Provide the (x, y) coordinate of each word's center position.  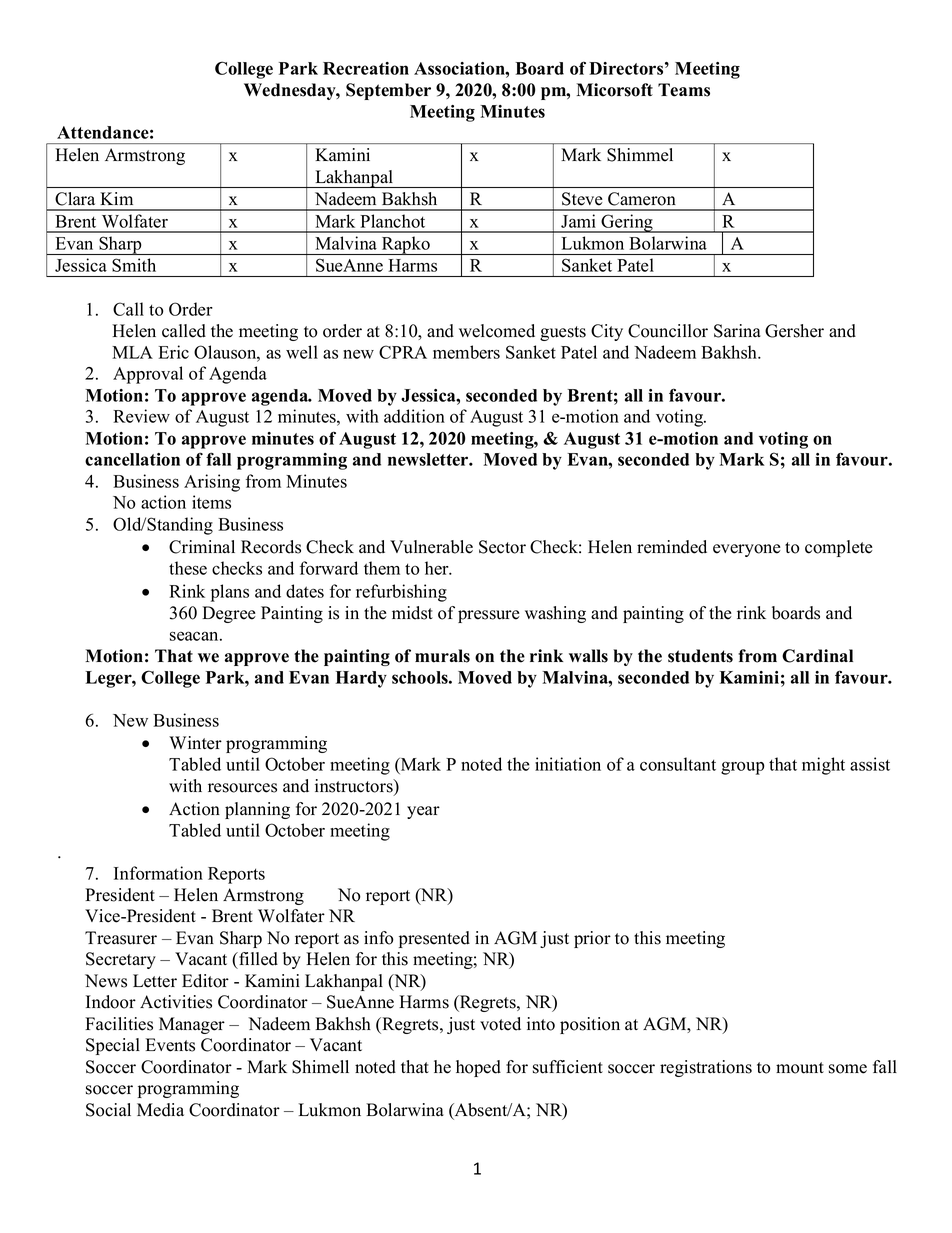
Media (160, 1110)
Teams (684, 90)
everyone (747, 550)
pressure (489, 616)
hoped (478, 1068)
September (388, 91)
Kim (117, 198)
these (188, 568)
